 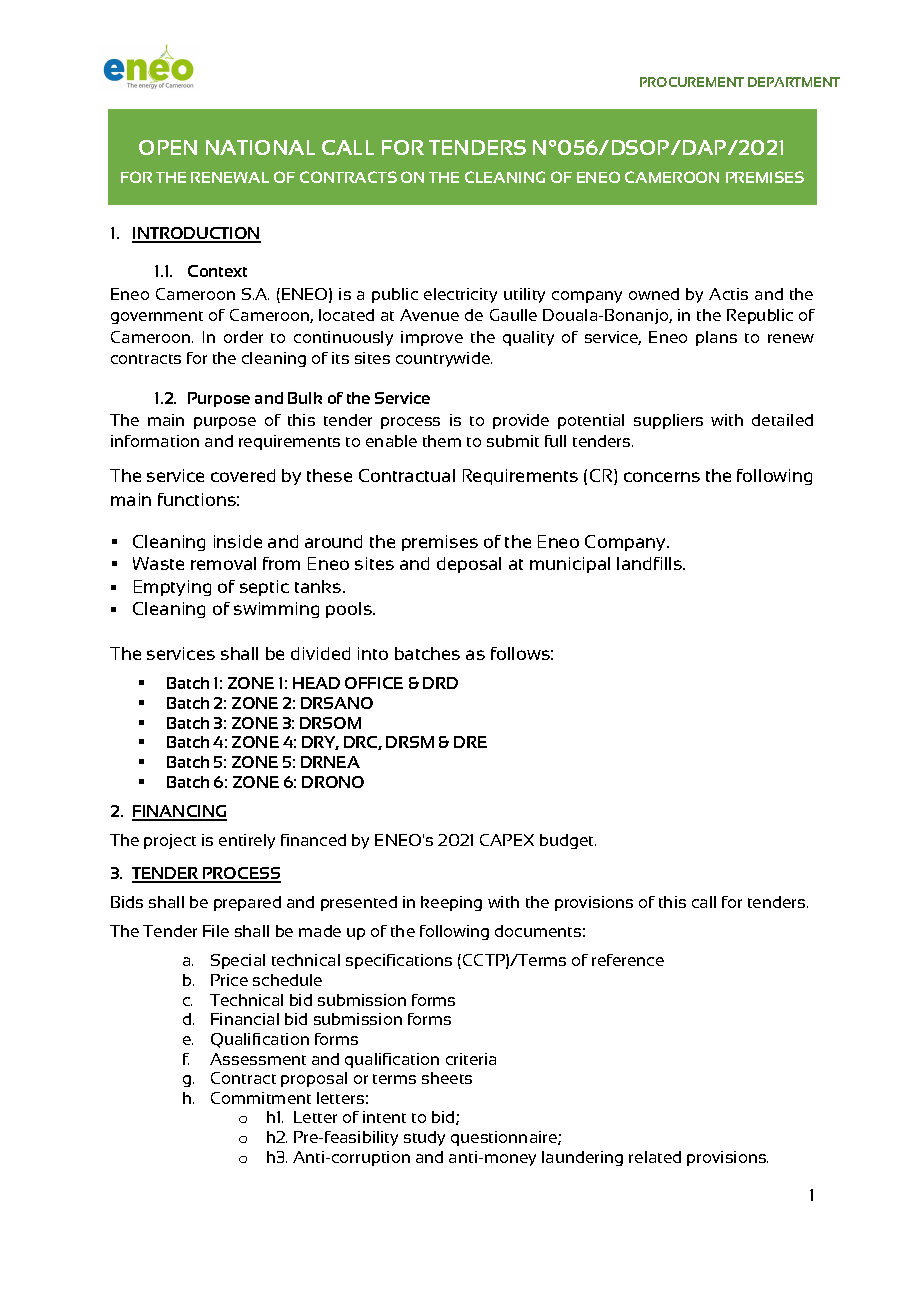 What do you see at coordinates (261, 1098) in the document?
I see `Commitment` at bounding box center [261, 1098].
